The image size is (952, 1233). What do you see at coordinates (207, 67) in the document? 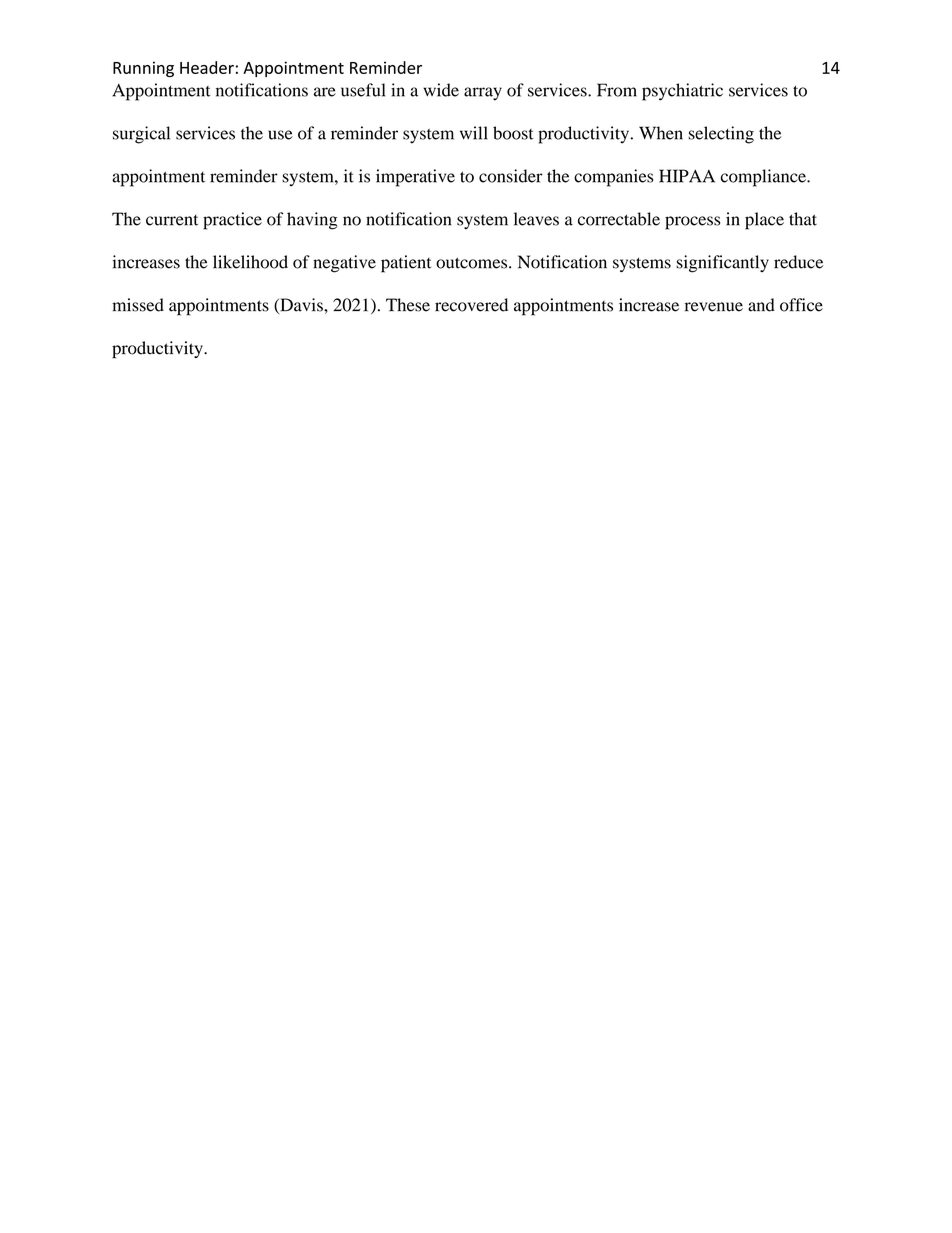
I see `Header` at bounding box center [207, 67].
